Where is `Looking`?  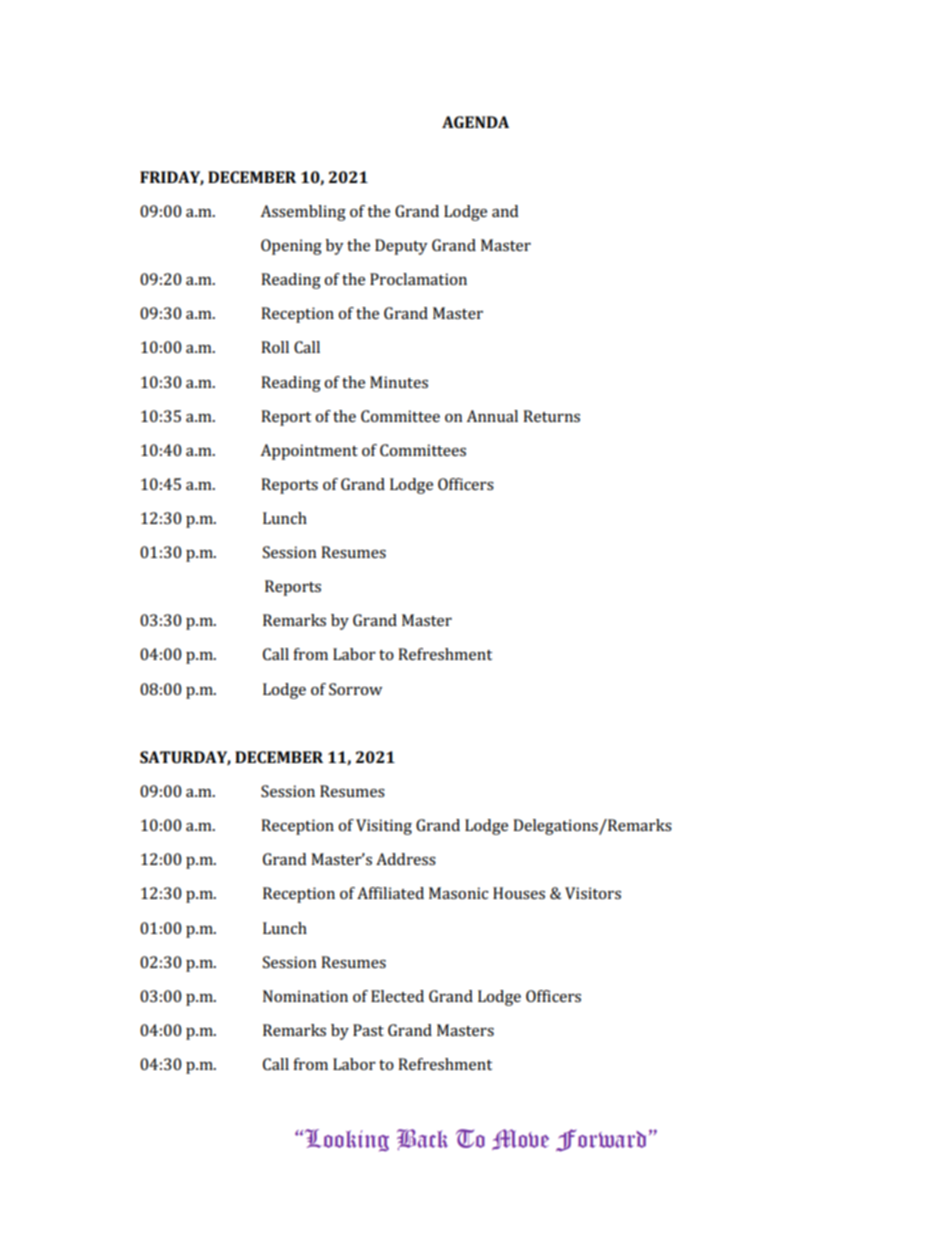 Looking is located at coordinates (347, 1140).
